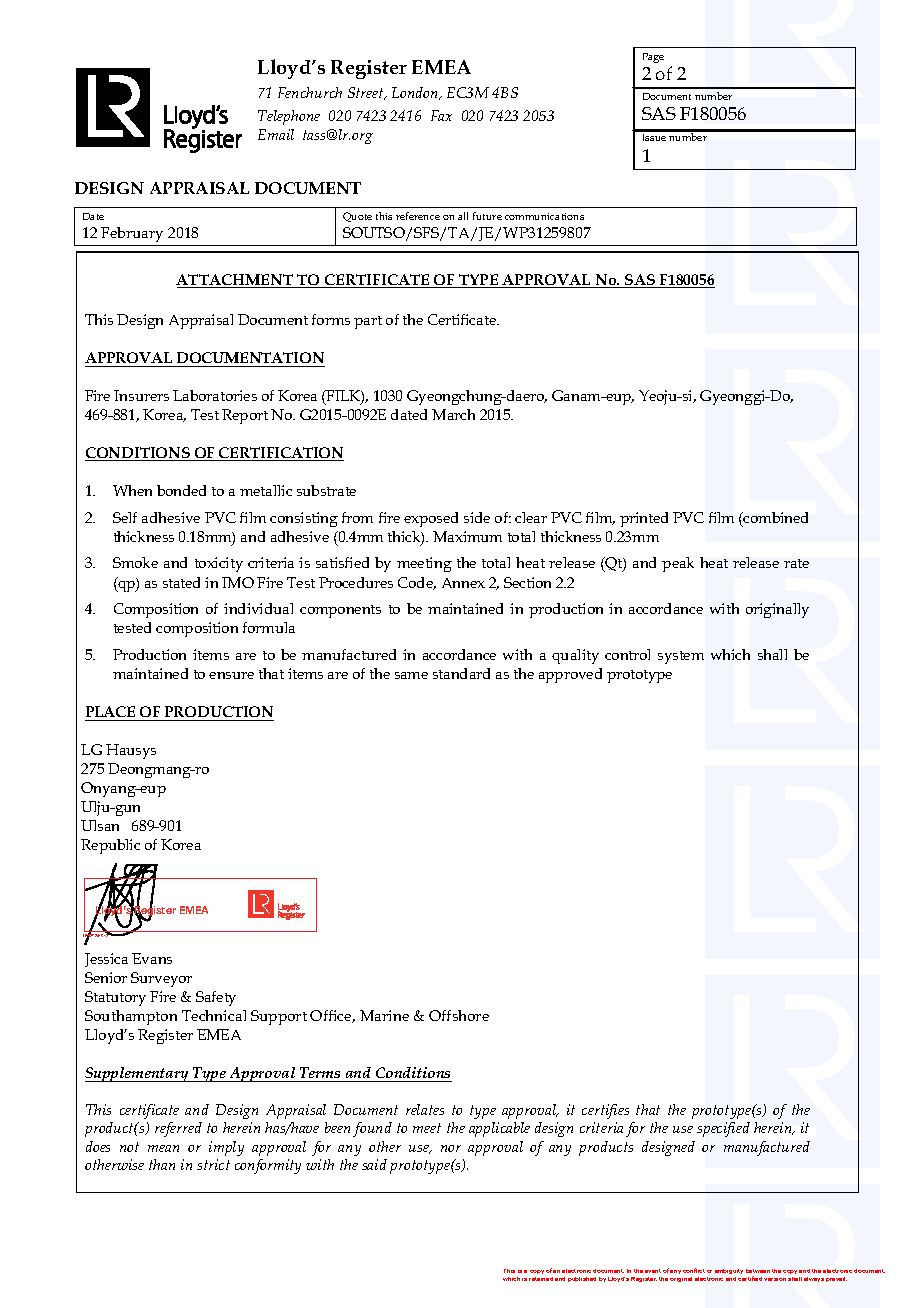 The height and width of the screenshot is (1308, 924). Describe the element at coordinates (461, 673) in the screenshot. I see `standard` at that location.
